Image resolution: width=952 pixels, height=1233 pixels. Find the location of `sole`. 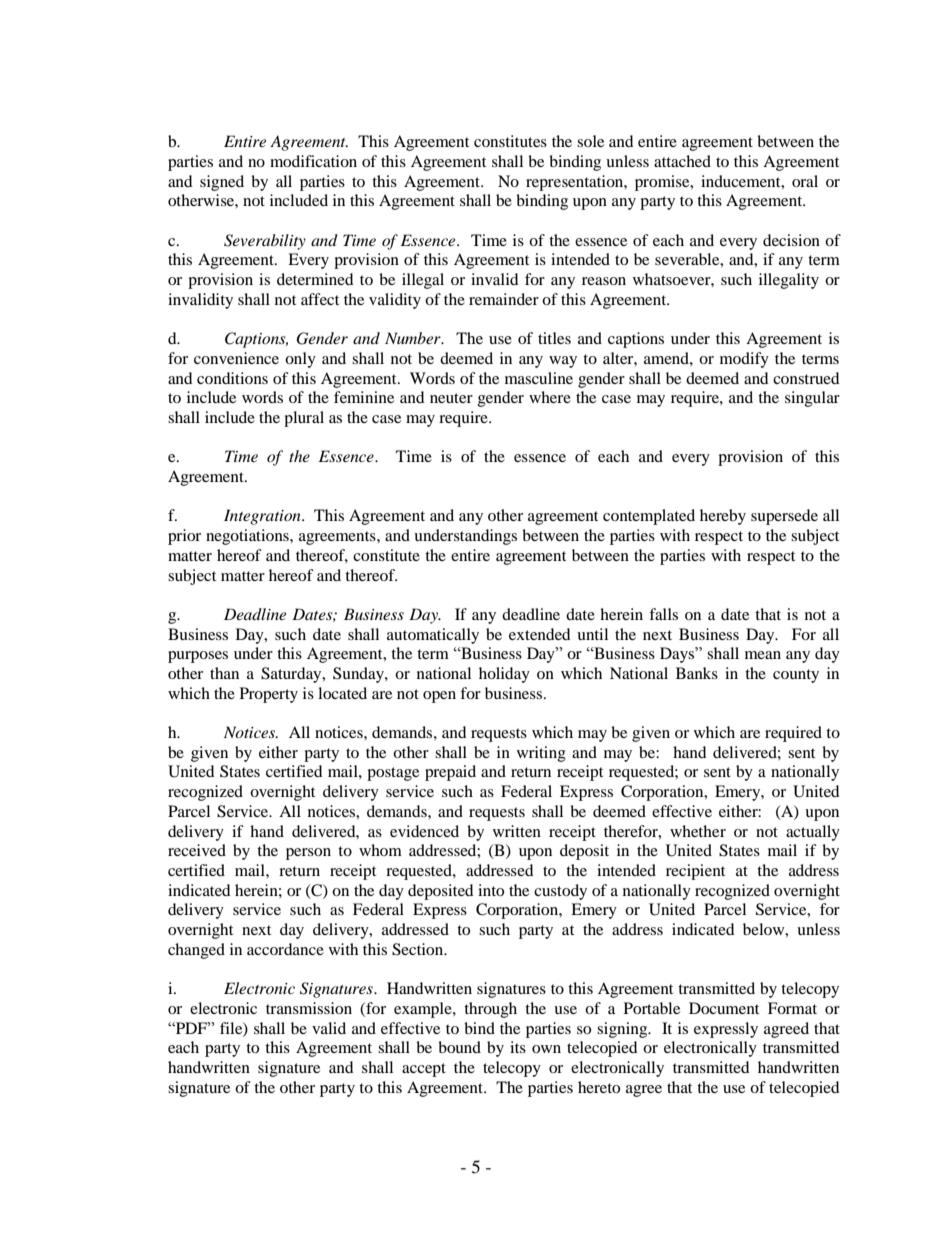

sole is located at coordinates (590, 141).
